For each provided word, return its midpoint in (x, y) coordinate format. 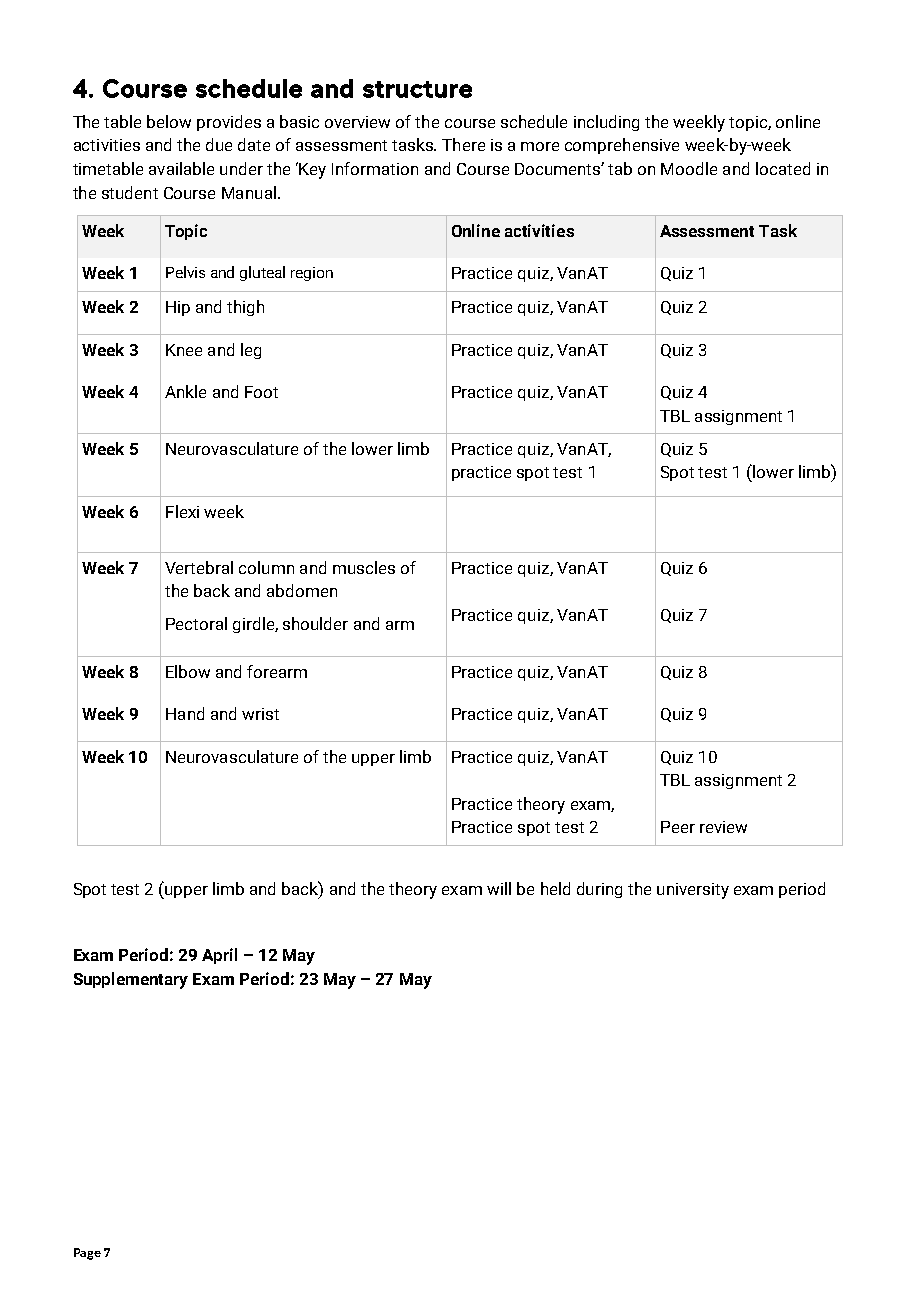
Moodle (689, 168)
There (463, 144)
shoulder (315, 623)
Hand (185, 713)
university (693, 891)
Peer (678, 827)
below (169, 121)
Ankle (185, 391)
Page (87, 1254)
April (219, 956)
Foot (261, 392)
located (783, 168)
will (499, 888)
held (555, 888)
